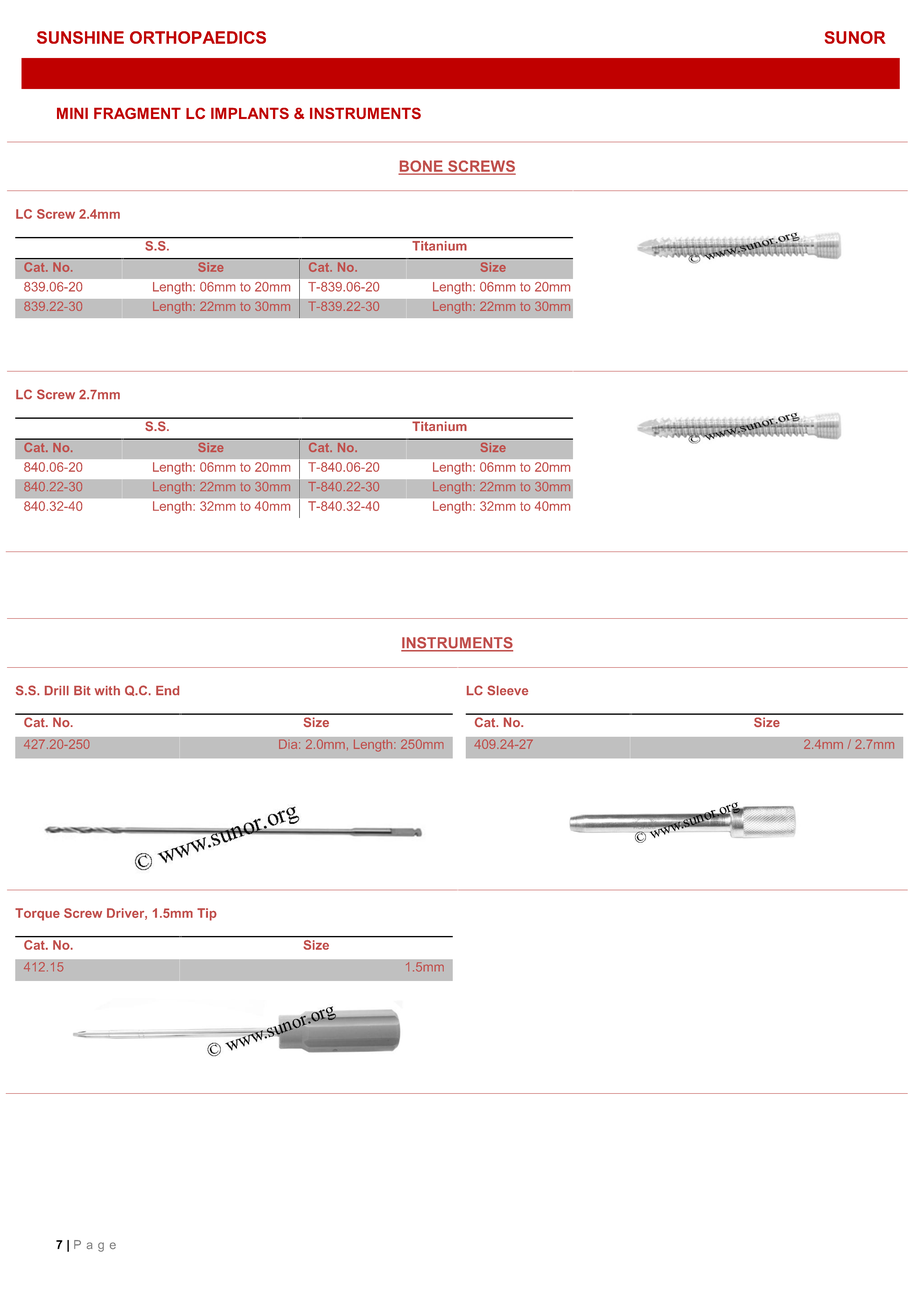 The image size is (924, 1308). What do you see at coordinates (250, 113) in the screenshot?
I see `IMPLANTS` at bounding box center [250, 113].
